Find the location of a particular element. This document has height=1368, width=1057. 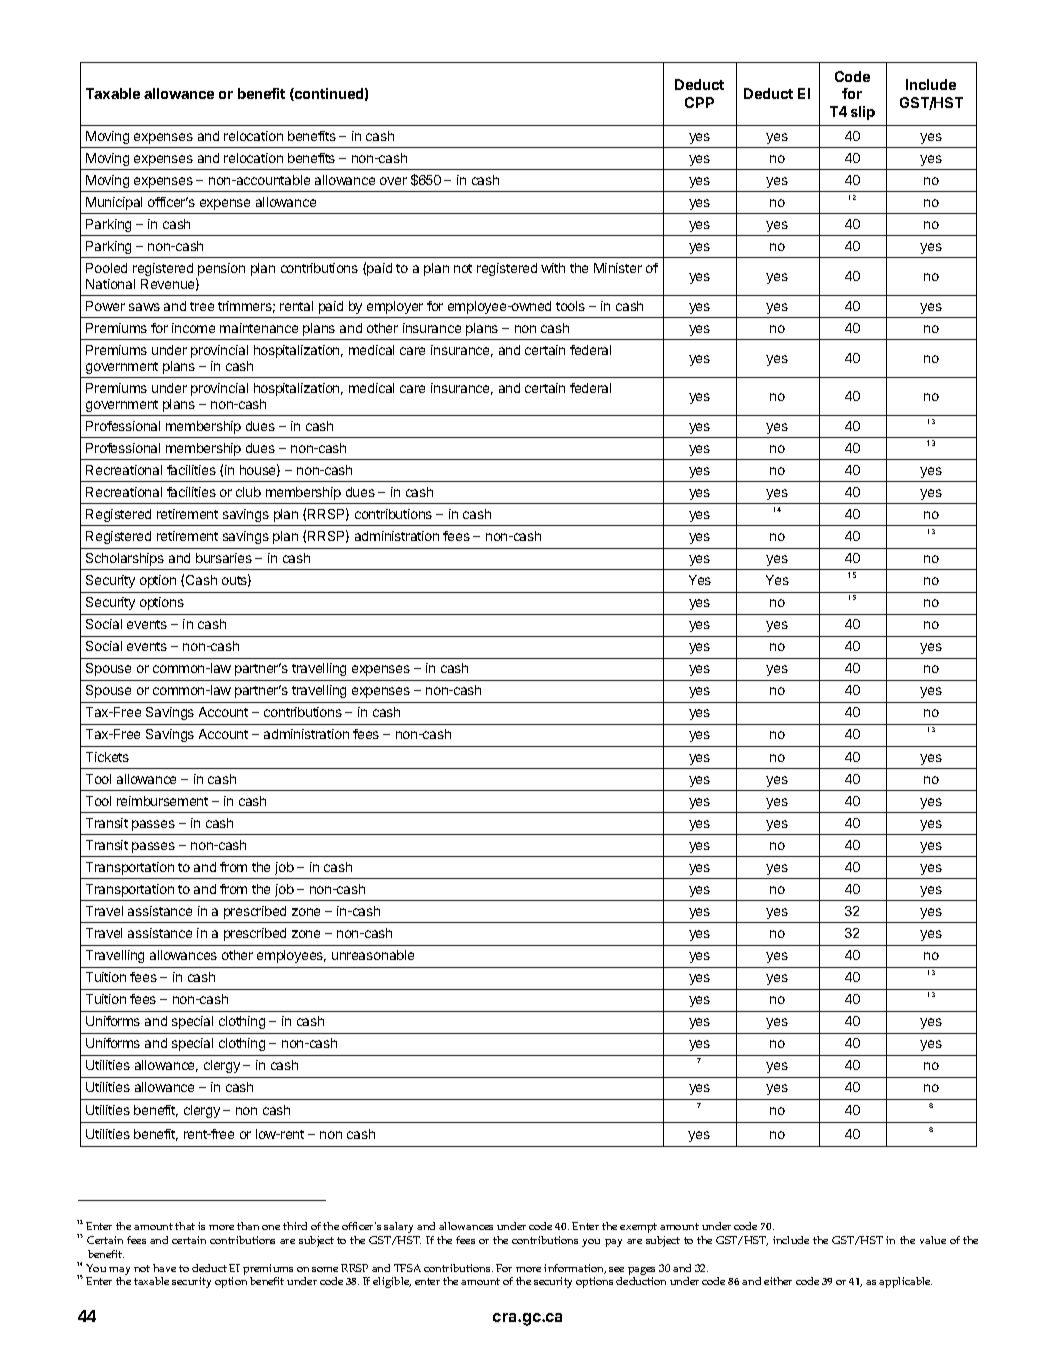

slip is located at coordinates (863, 113).
